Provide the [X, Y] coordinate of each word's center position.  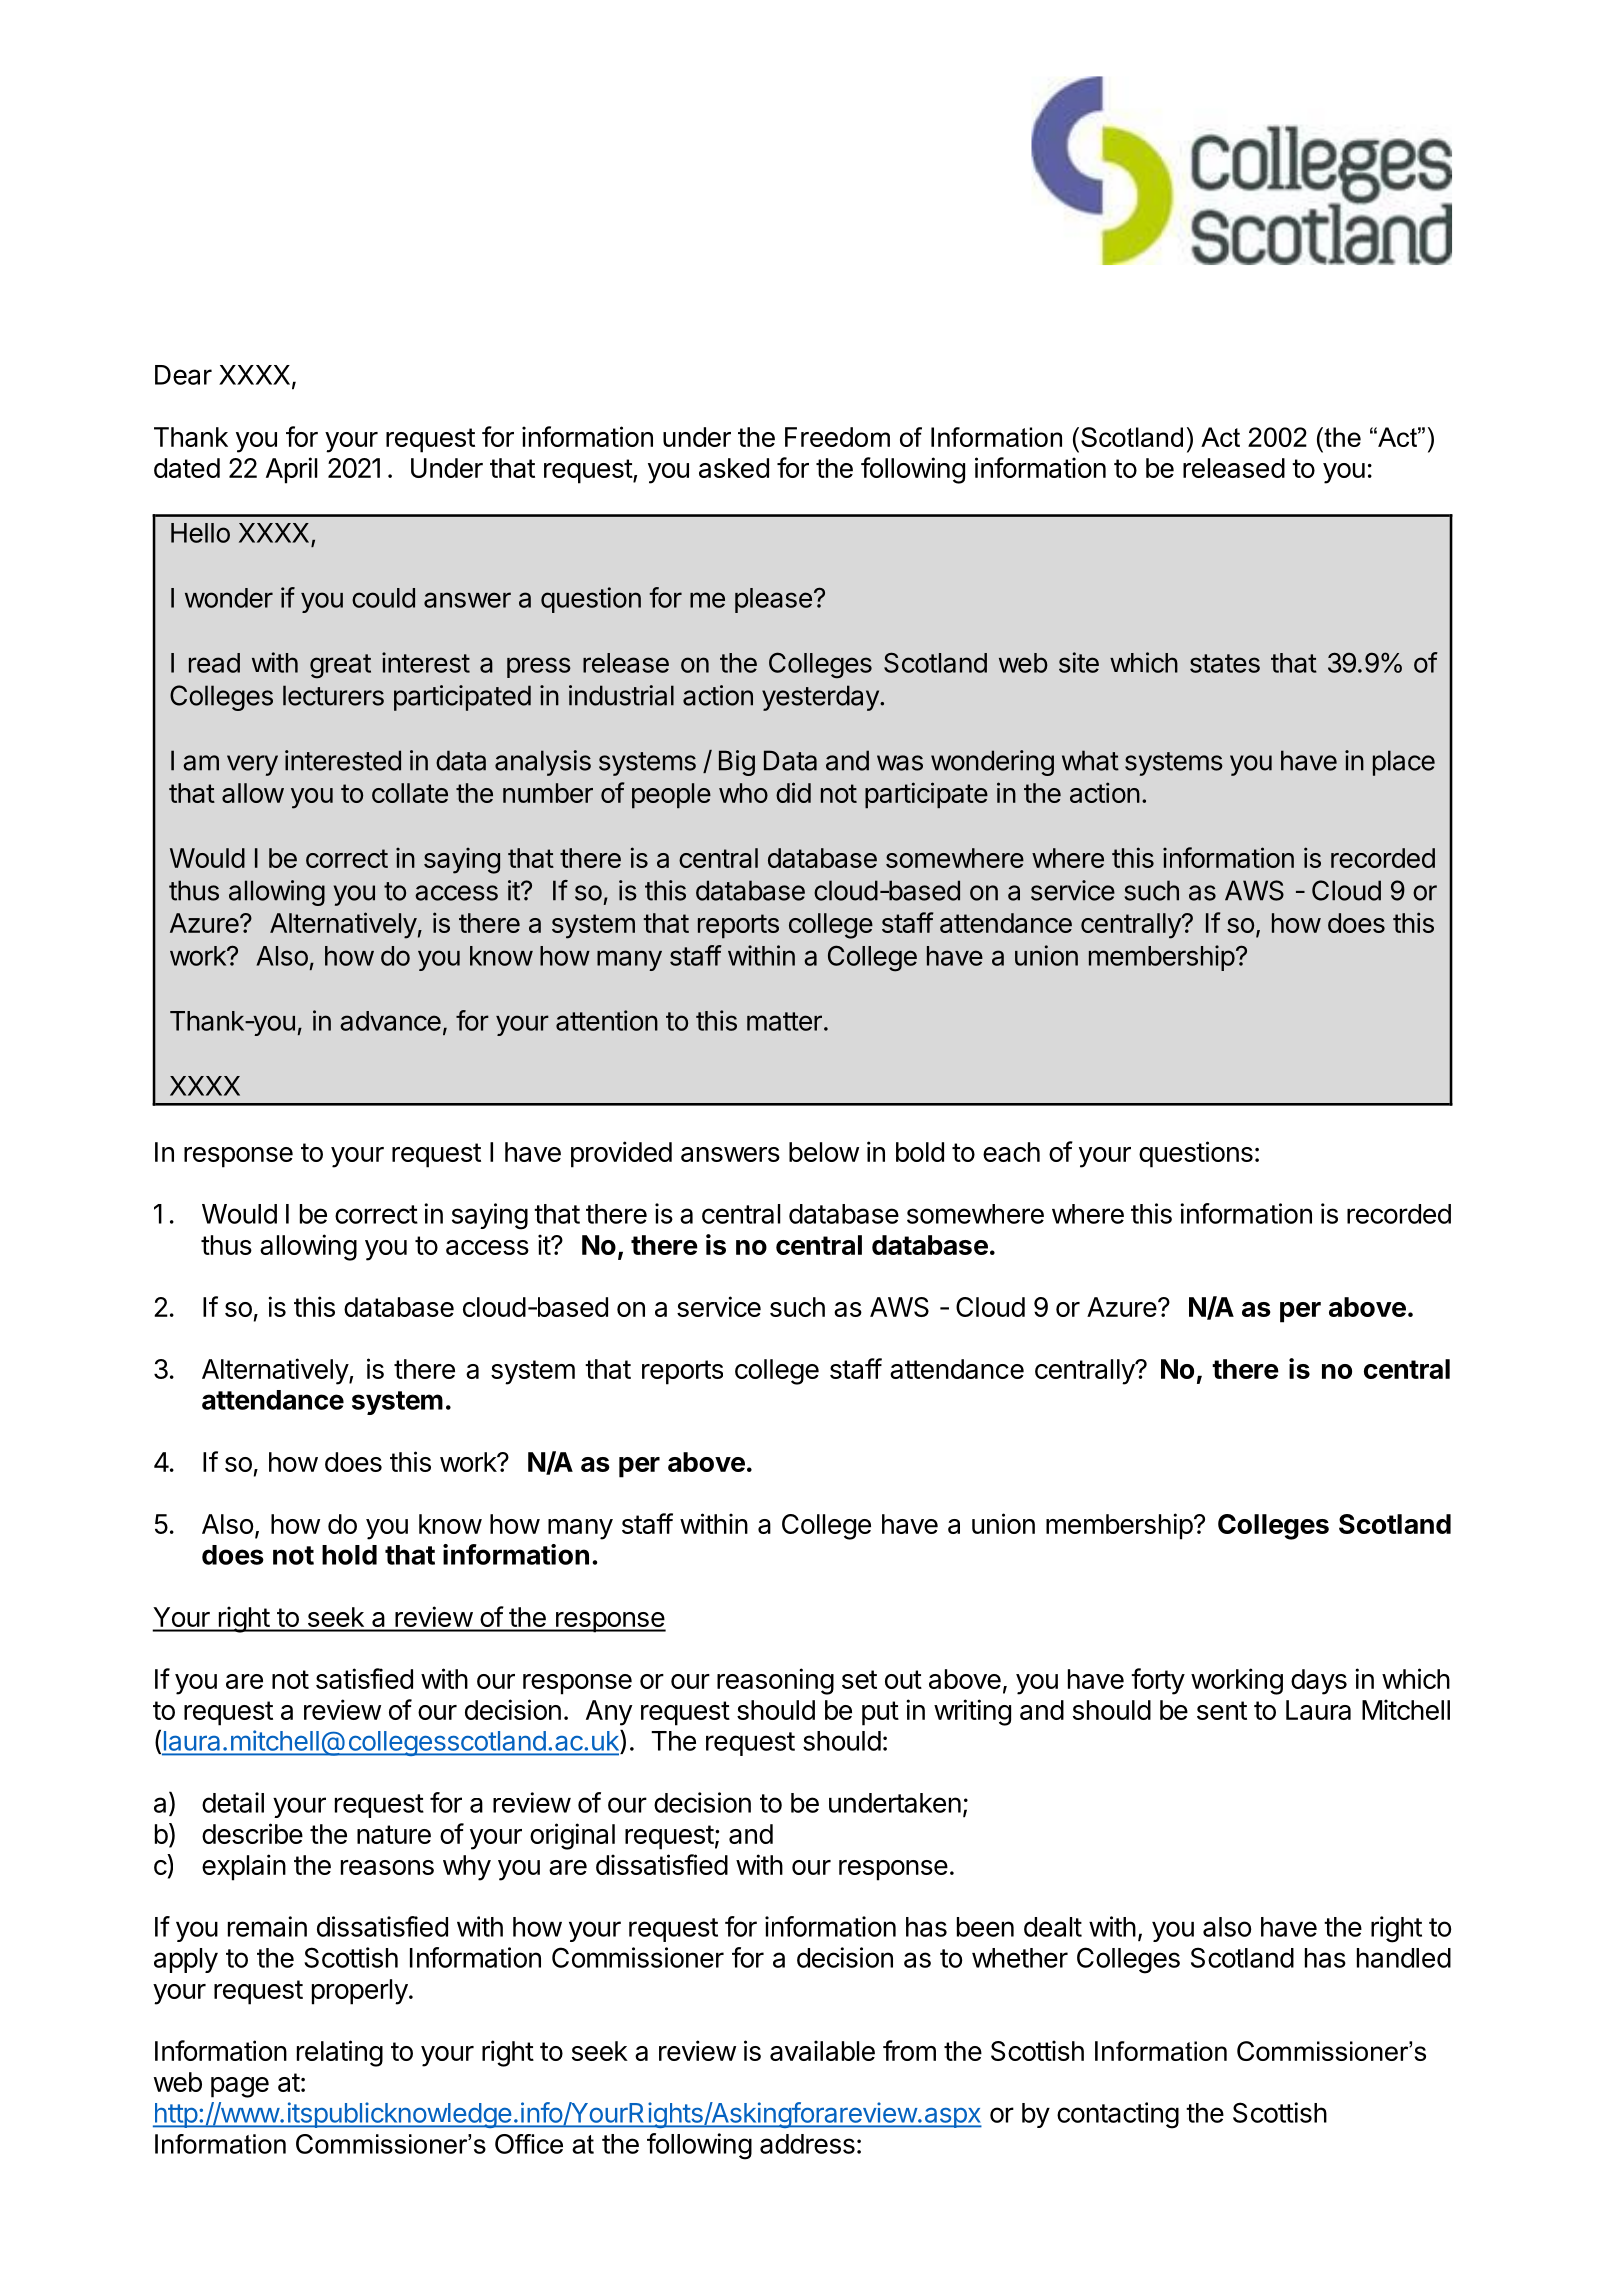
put [880, 1713]
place [1404, 763]
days [1319, 1682]
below [824, 1152]
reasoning [775, 1681]
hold [349, 1555]
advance [390, 1021]
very [252, 765]
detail [233, 1802]
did [793, 792]
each [1011, 1152]
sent [1222, 1710]
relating [340, 2053]
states [1225, 663]
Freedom [837, 437]
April [291, 470]
